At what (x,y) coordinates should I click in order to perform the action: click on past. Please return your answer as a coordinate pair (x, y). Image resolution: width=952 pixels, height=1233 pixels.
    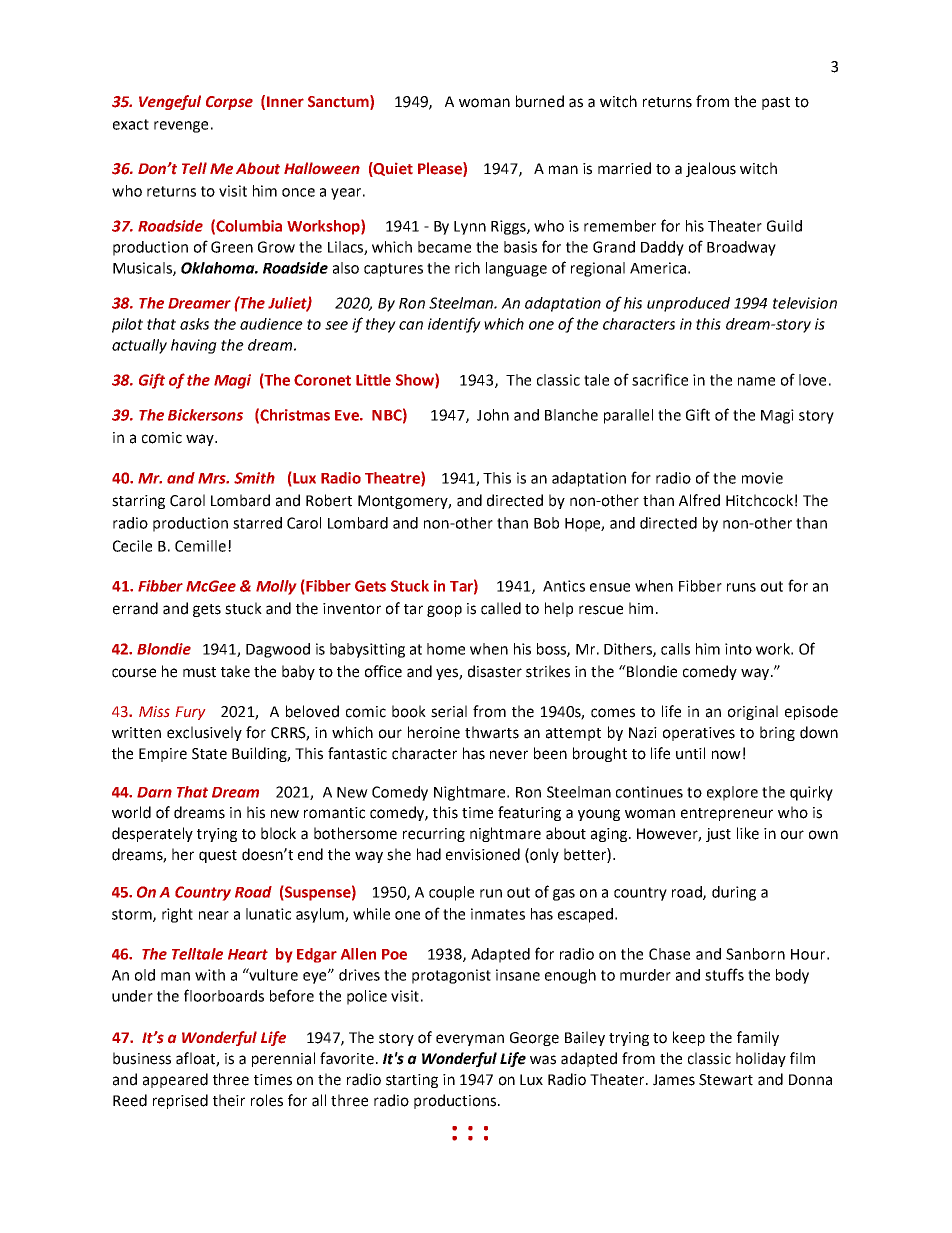
    Looking at the image, I should click on (776, 103).
